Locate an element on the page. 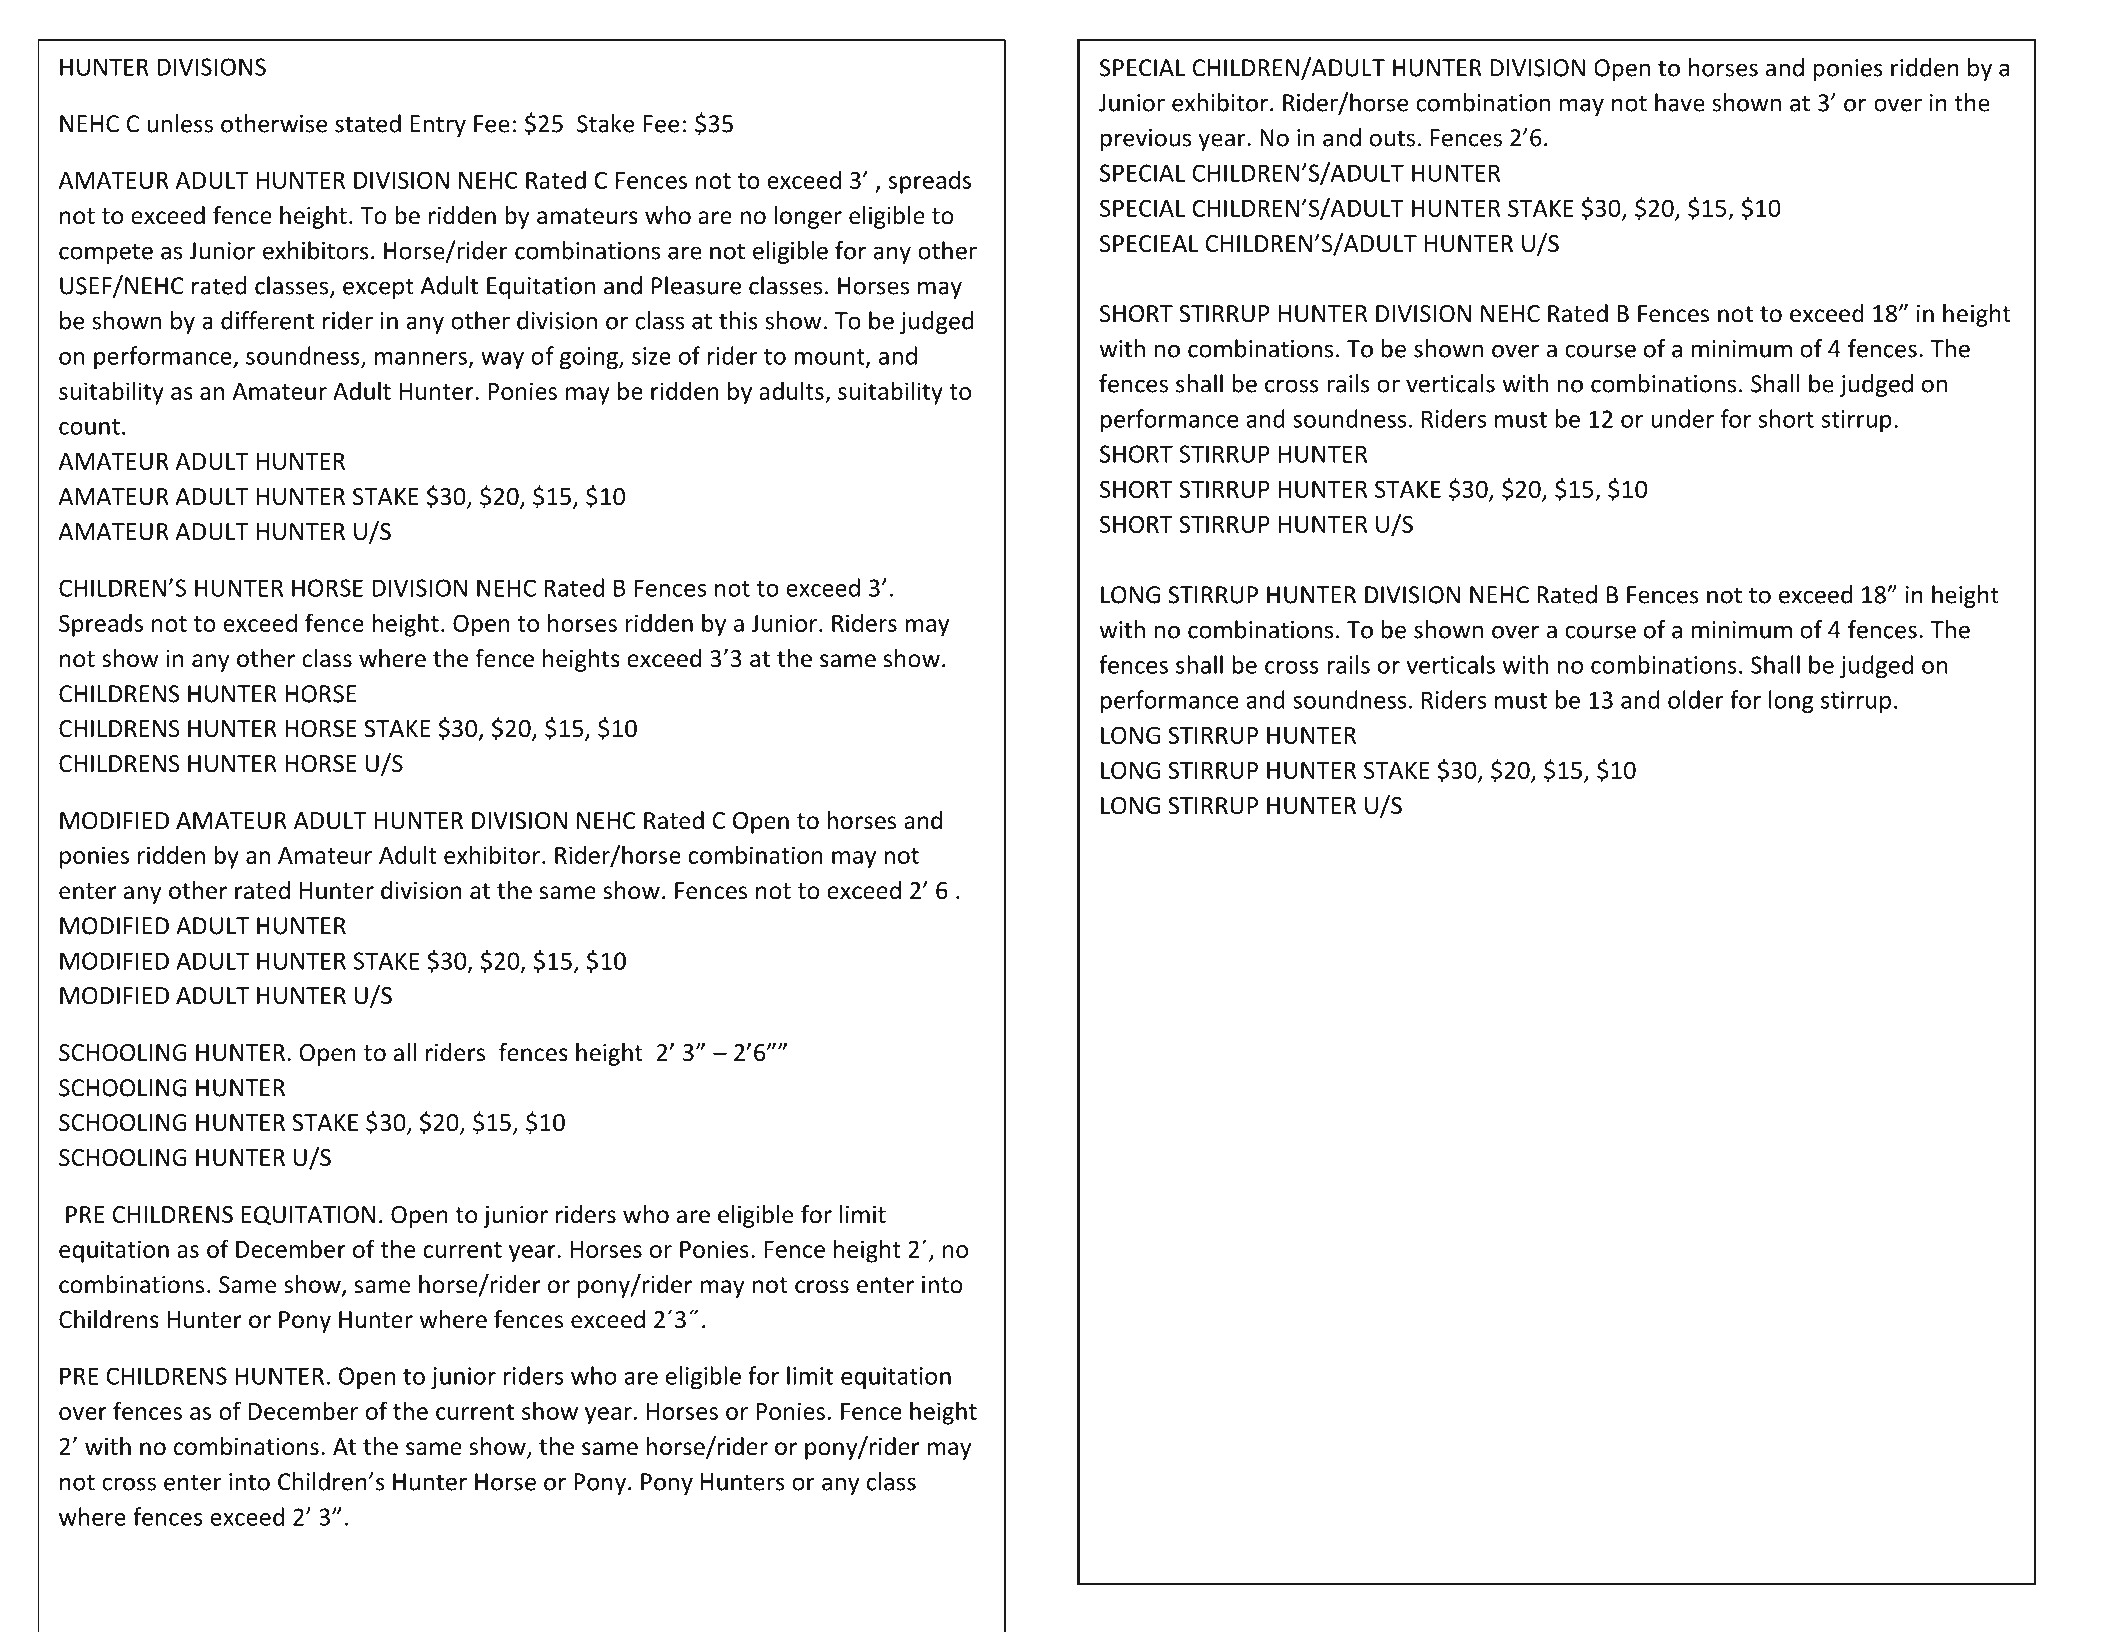  way is located at coordinates (502, 361).
